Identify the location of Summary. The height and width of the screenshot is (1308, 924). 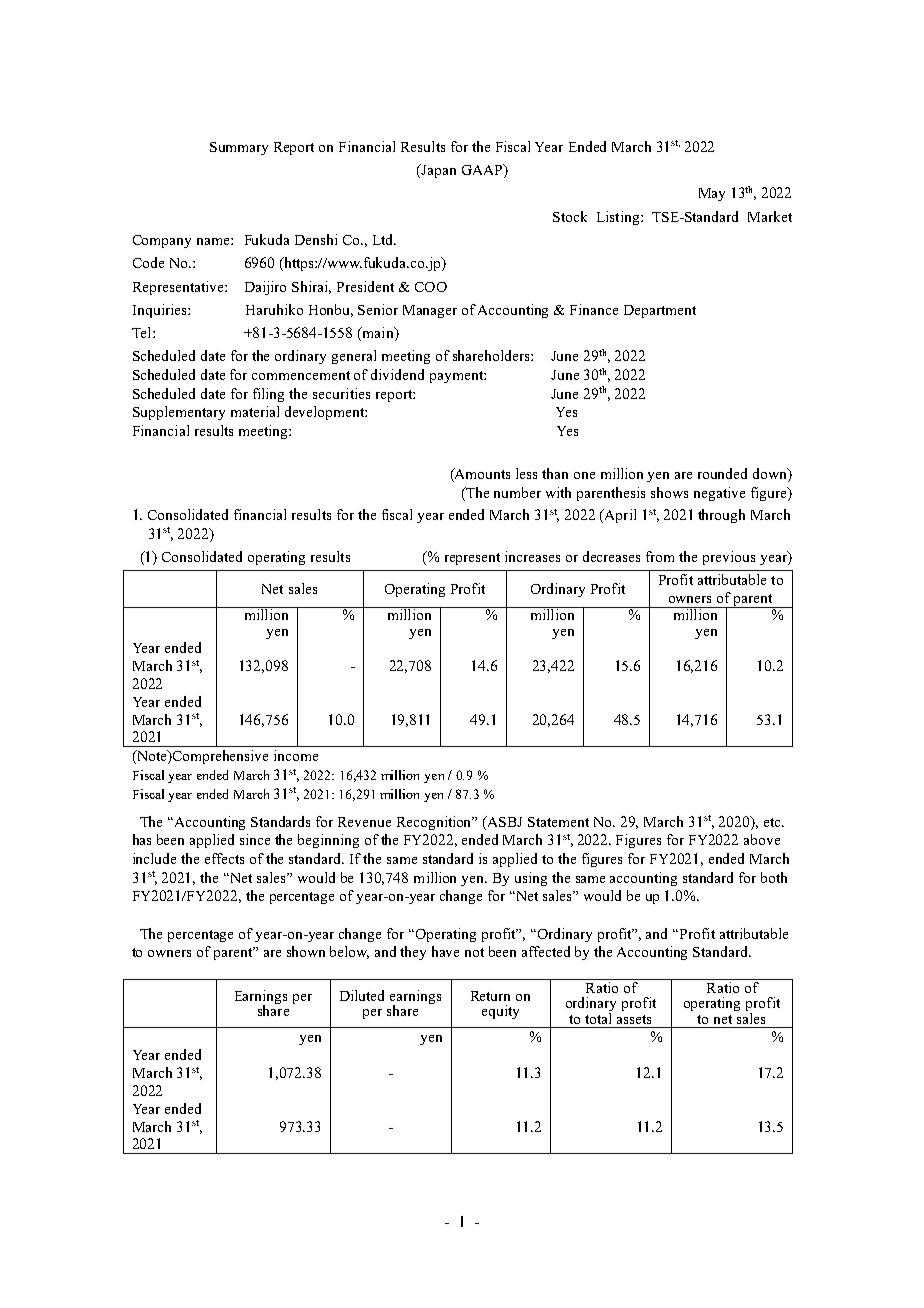
(239, 148).
